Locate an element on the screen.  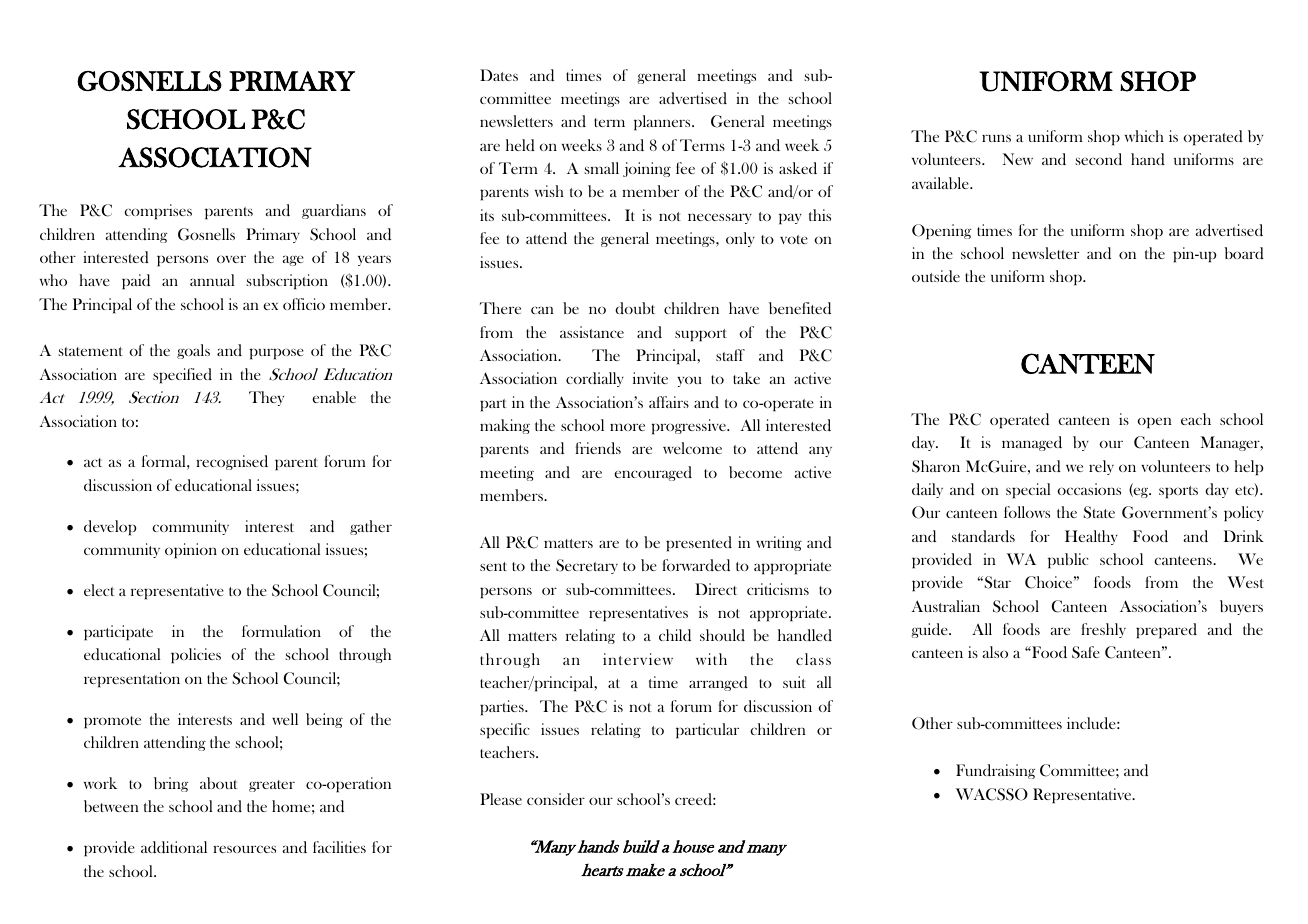
rely is located at coordinates (1101, 467).
